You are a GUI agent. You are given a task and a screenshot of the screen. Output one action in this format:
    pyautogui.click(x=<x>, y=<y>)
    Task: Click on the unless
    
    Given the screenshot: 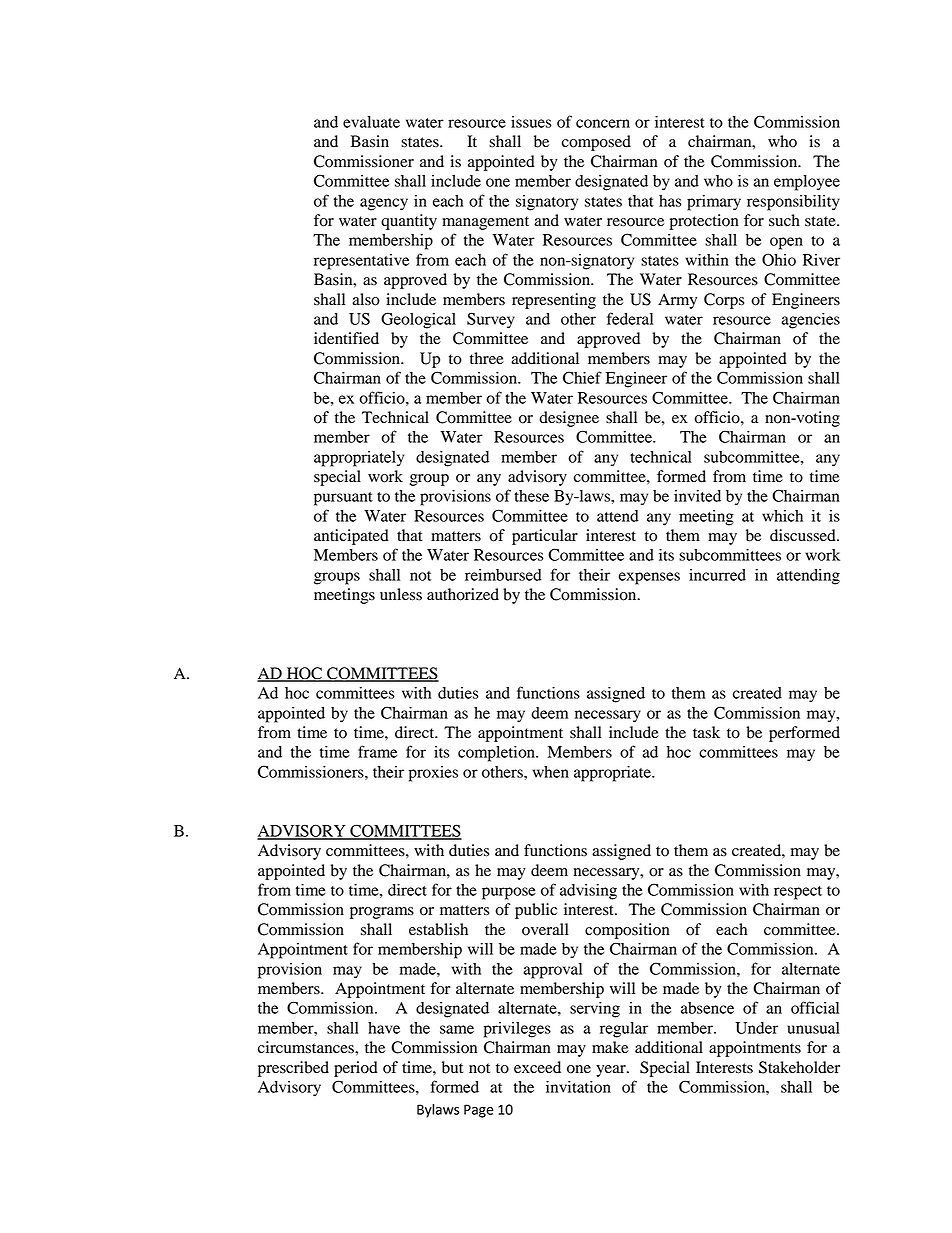 What is the action you would take?
    pyautogui.click(x=401, y=594)
